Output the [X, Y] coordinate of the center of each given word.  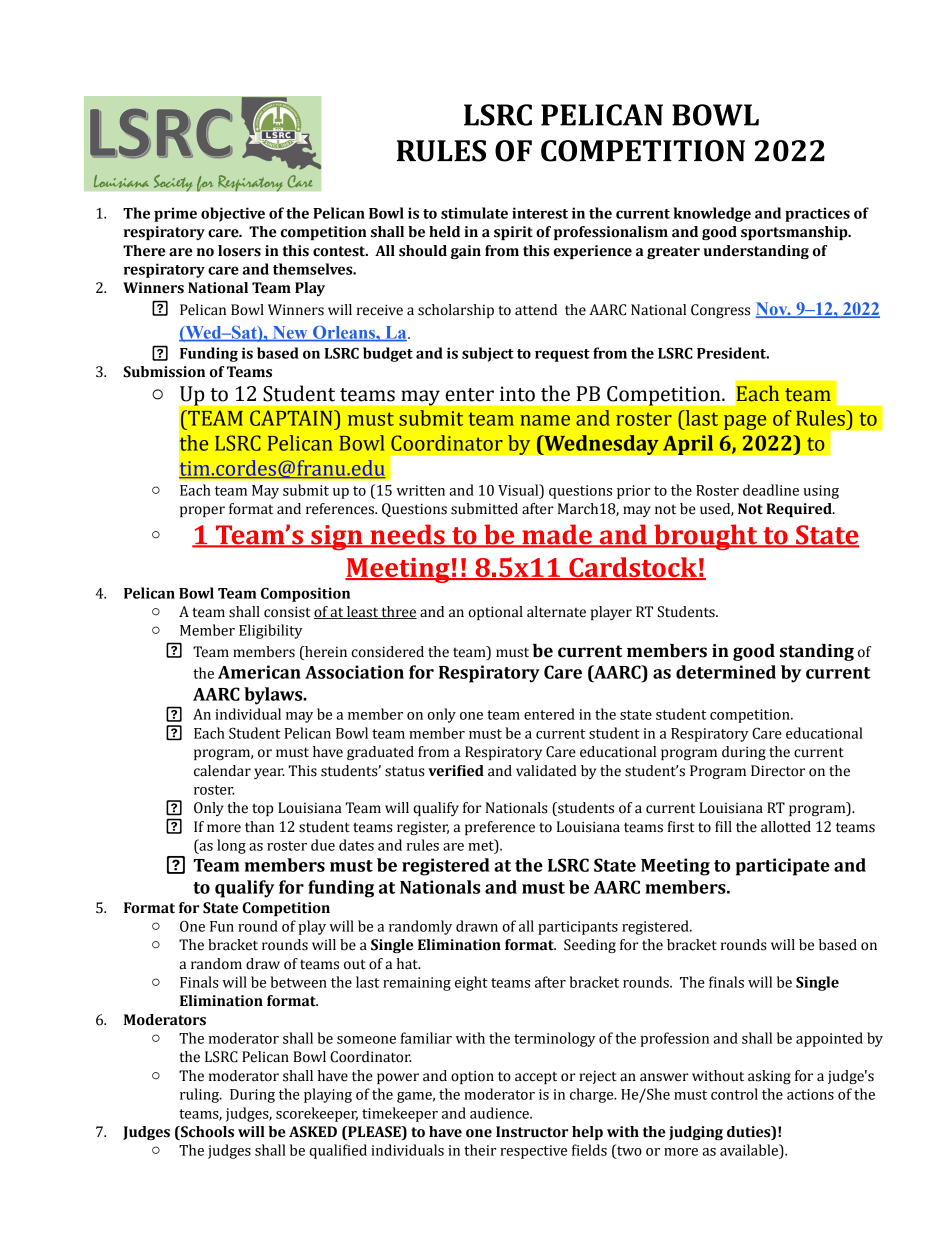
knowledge [712, 214]
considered [387, 652]
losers [239, 251]
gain [466, 252]
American [259, 672]
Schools [206, 1133]
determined [726, 672]
